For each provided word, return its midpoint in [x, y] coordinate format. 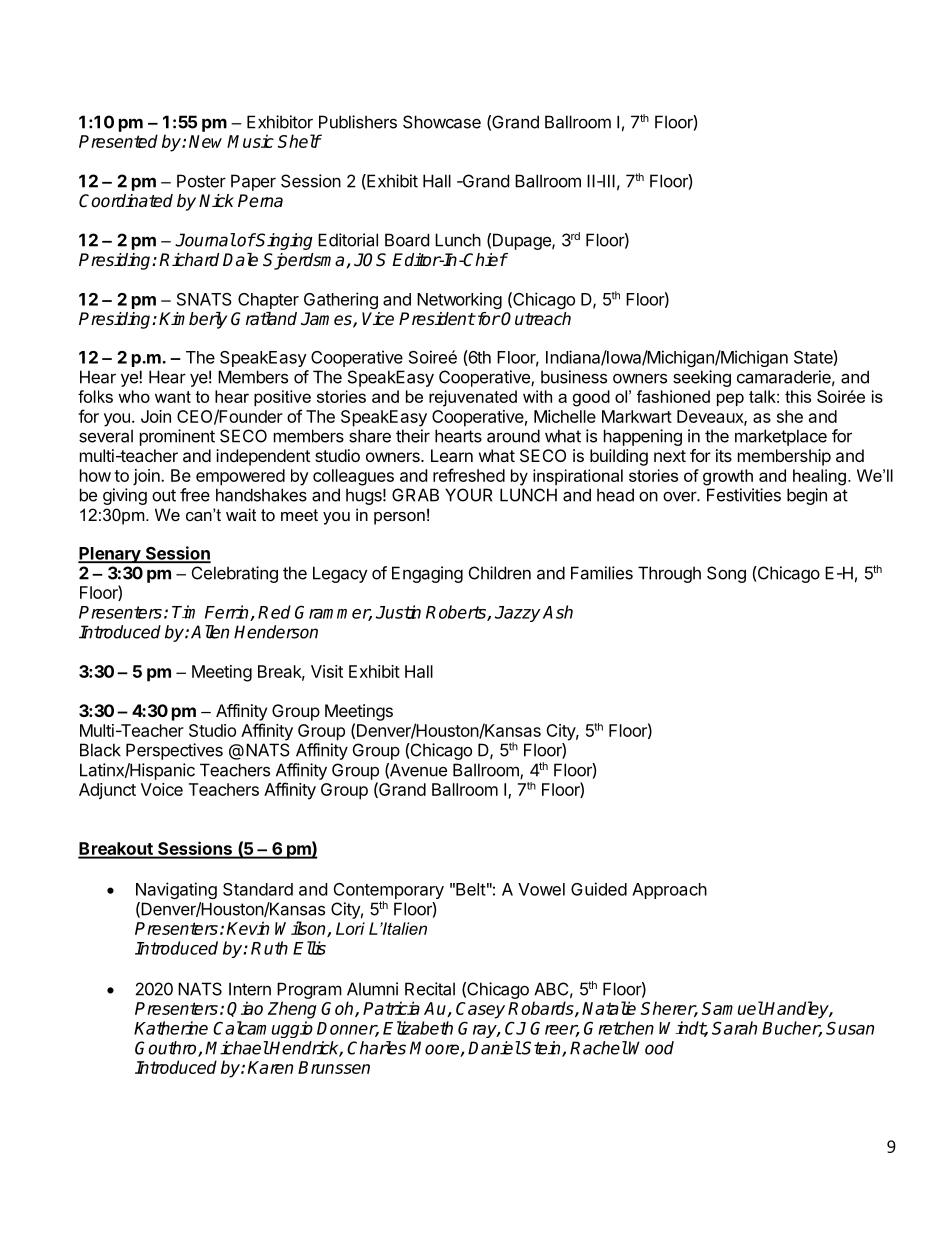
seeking [702, 378]
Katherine [171, 1028]
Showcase [442, 122]
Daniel [494, 1048]
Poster [201, 181]
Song [726, 574]
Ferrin [228, 613]
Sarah [734, 1028]
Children [500, 573]
